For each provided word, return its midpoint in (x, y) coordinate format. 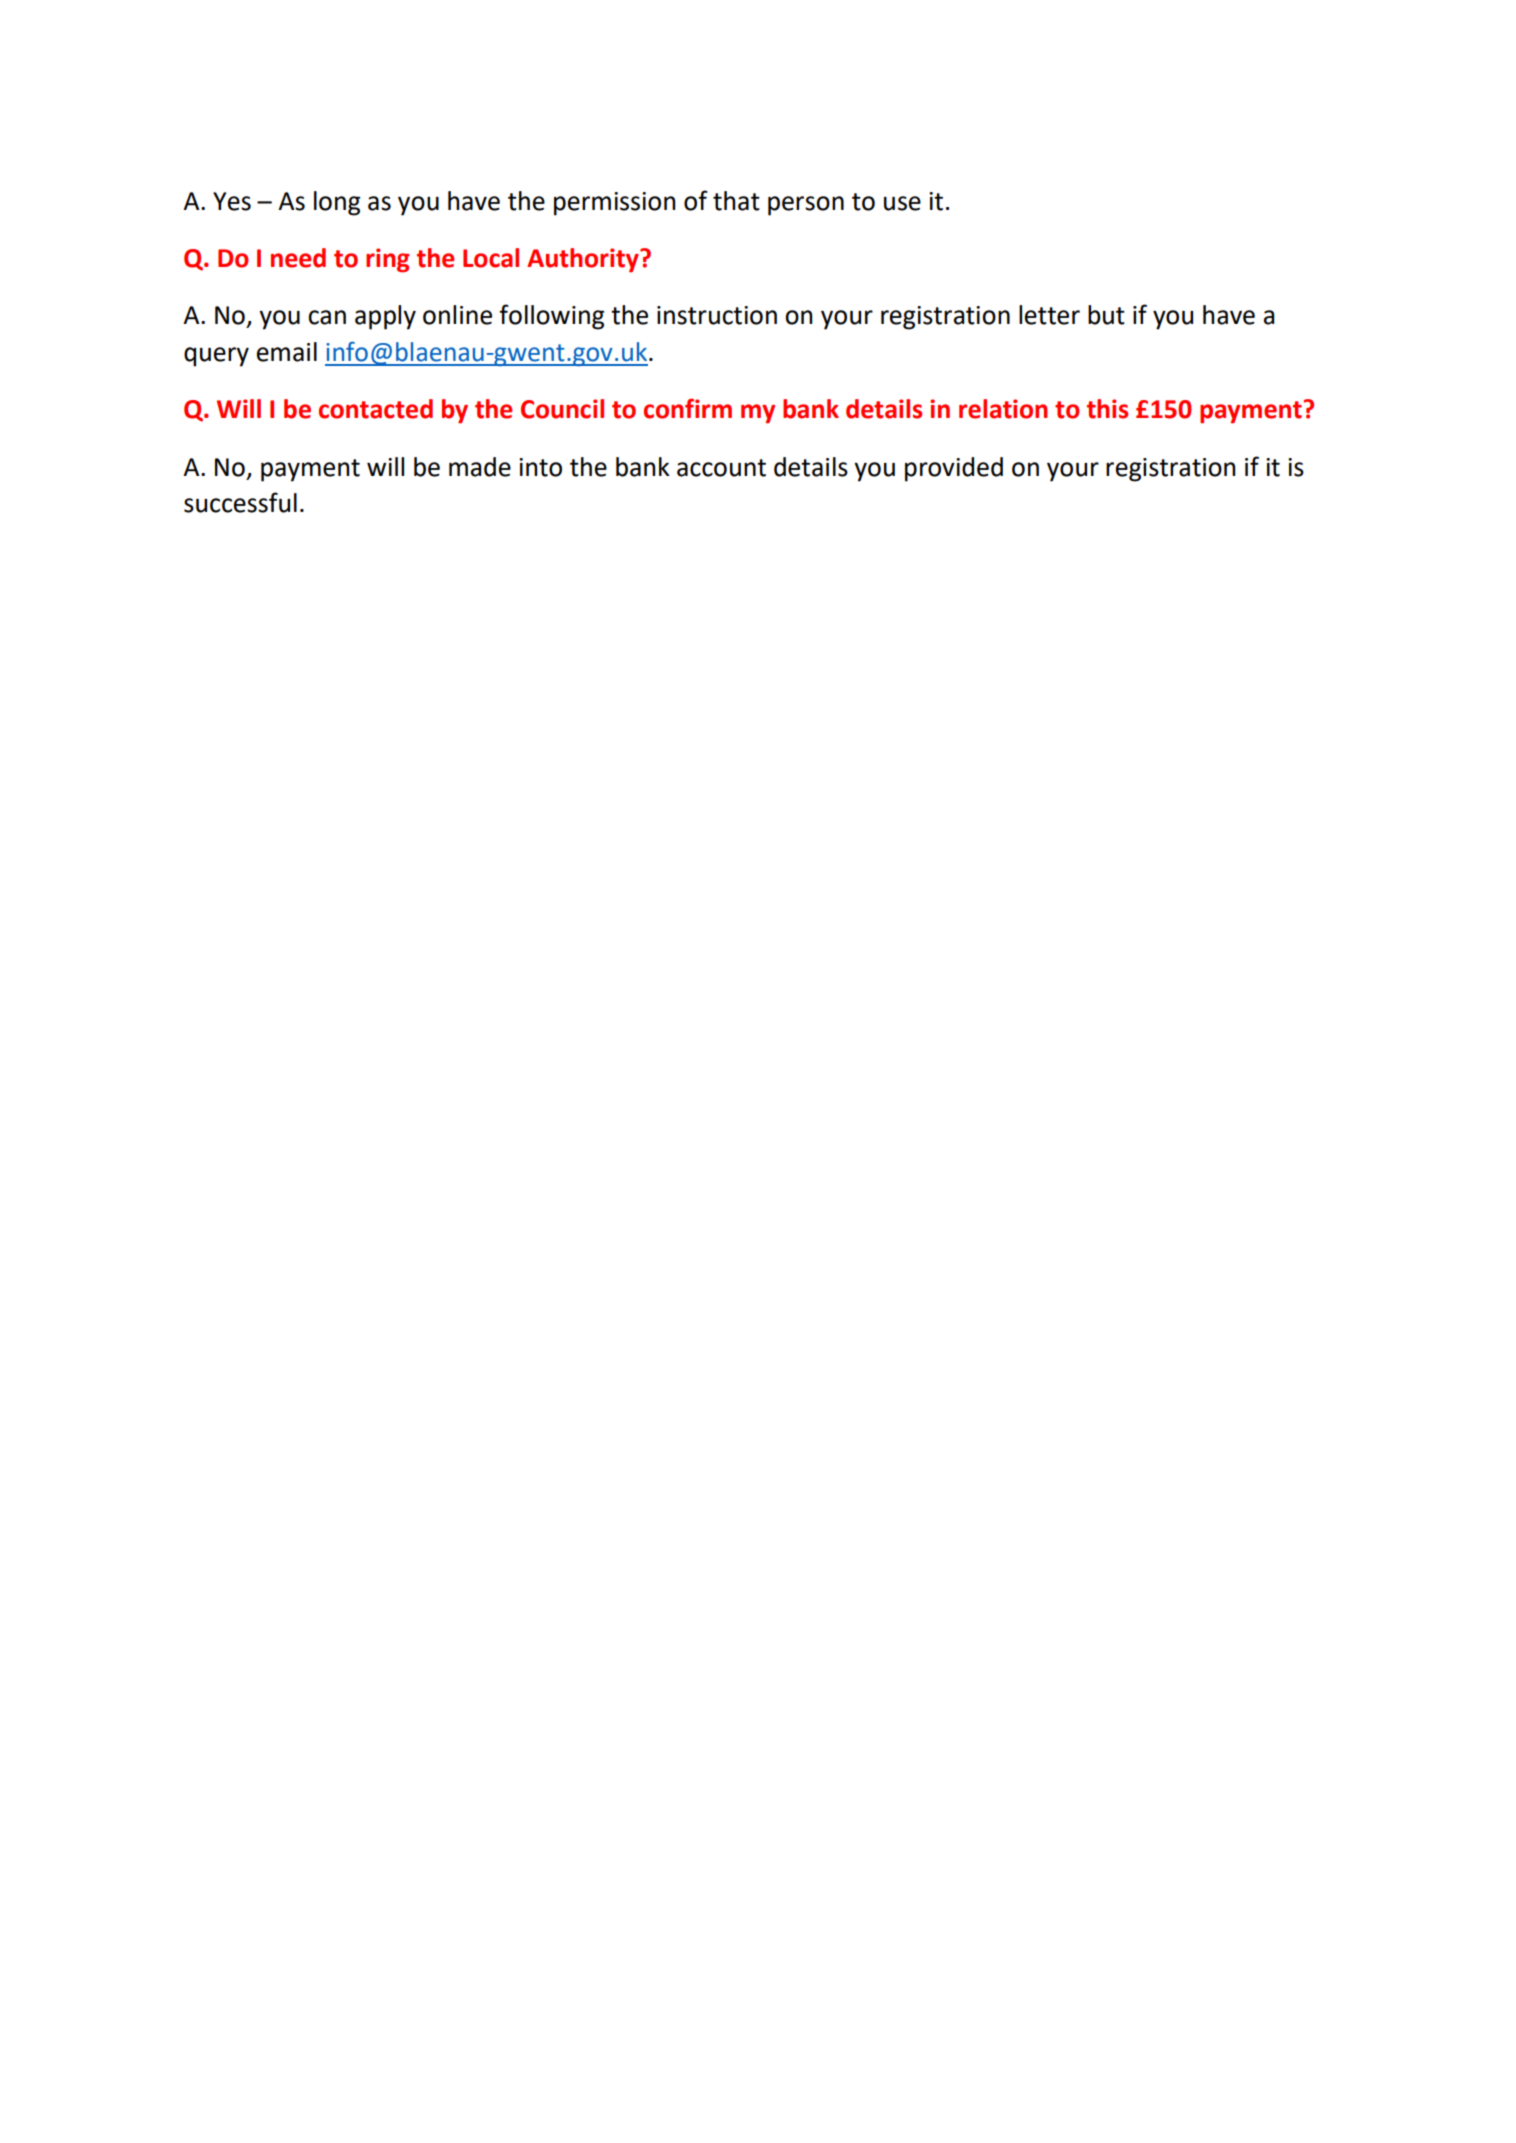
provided (954, 469)
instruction (717, 315)
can (327, 317)
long (337, 203)
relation (1003, 409)
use (902, 203)
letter (1049, 315)
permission (614, 204)
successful (240, 502)
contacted (376, 409)
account (721, 468)
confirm (688, 408)
